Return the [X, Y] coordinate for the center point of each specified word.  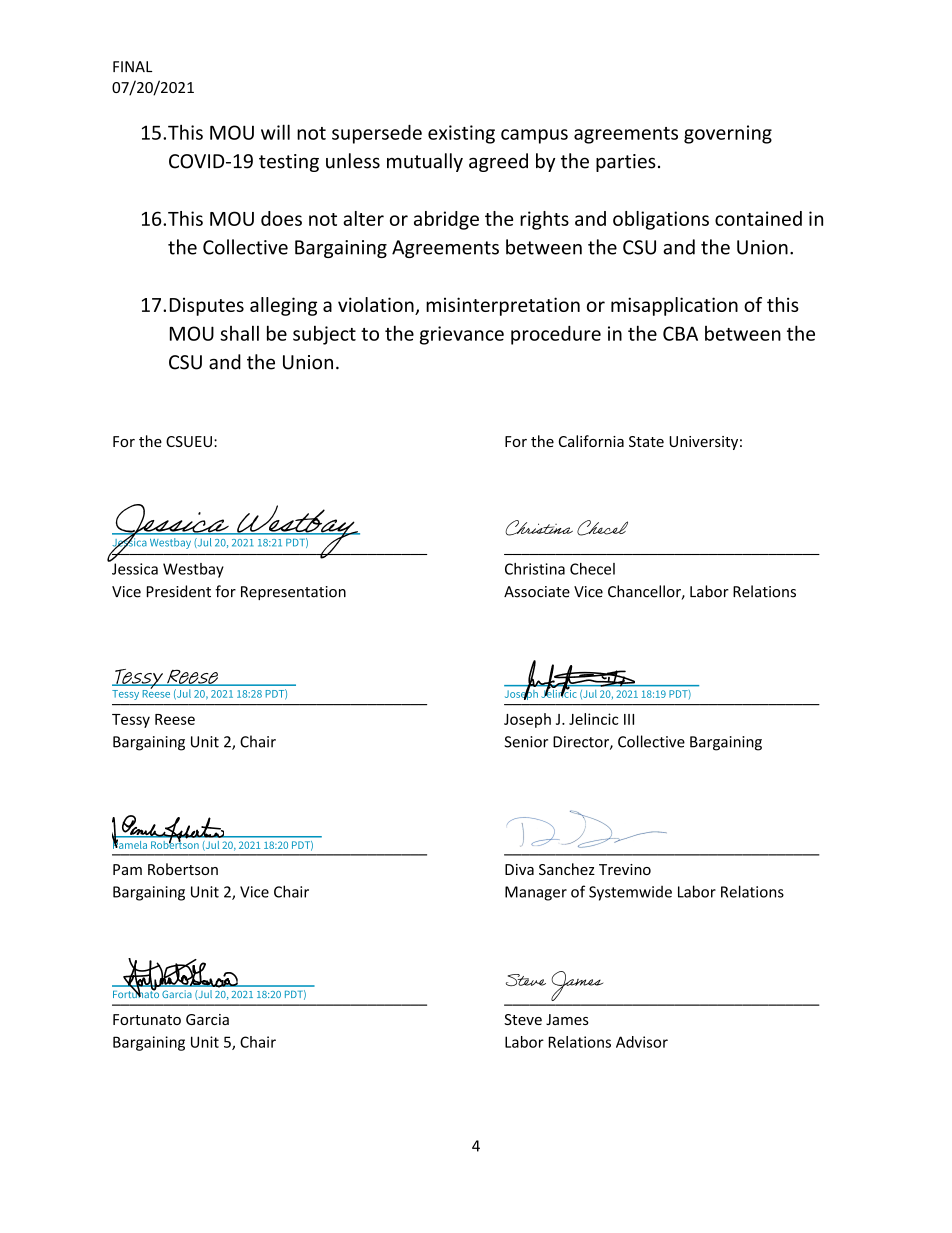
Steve [523, 1019]
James [567, 1019]
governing [728, 134]
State [646, 441]
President [179, 591]
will [275, 132]
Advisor [642, 1042]
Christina [535, 569]
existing [461, 134]
